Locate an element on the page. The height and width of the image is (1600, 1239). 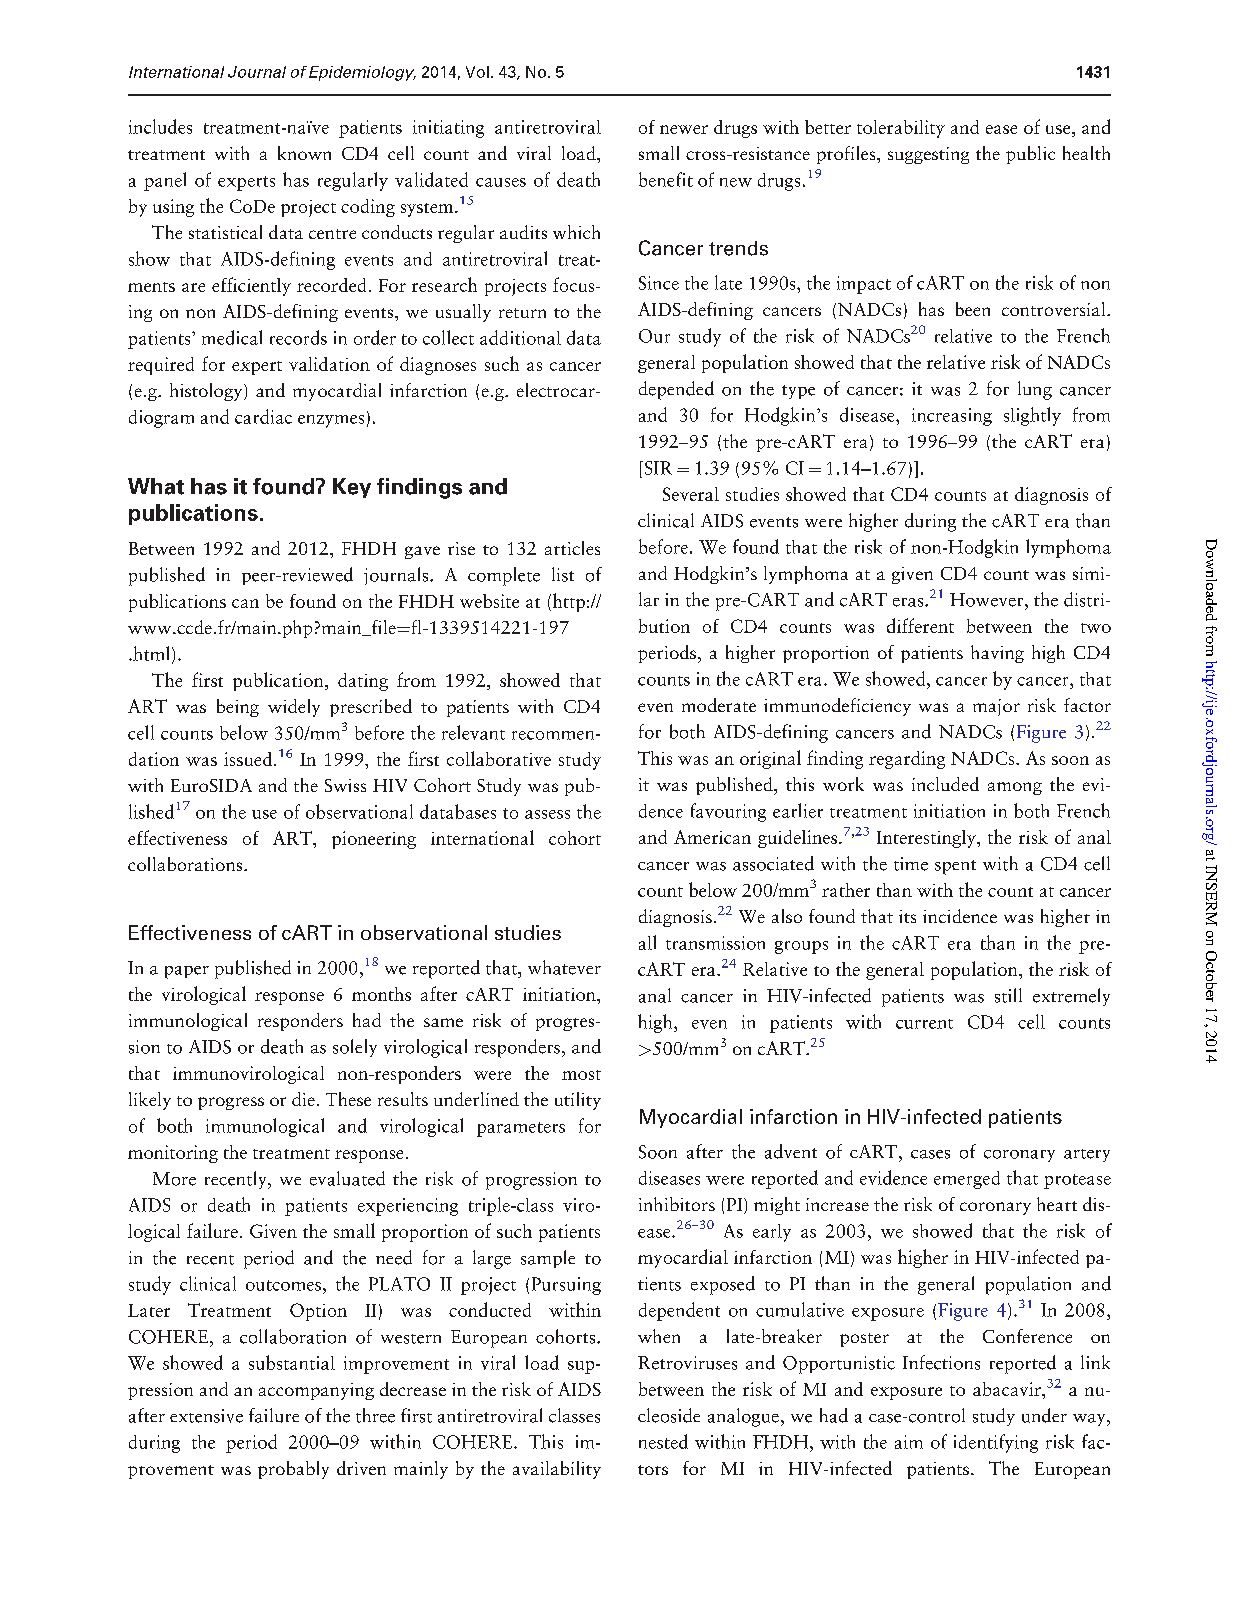
assess is located at coordinates (547, 814).
